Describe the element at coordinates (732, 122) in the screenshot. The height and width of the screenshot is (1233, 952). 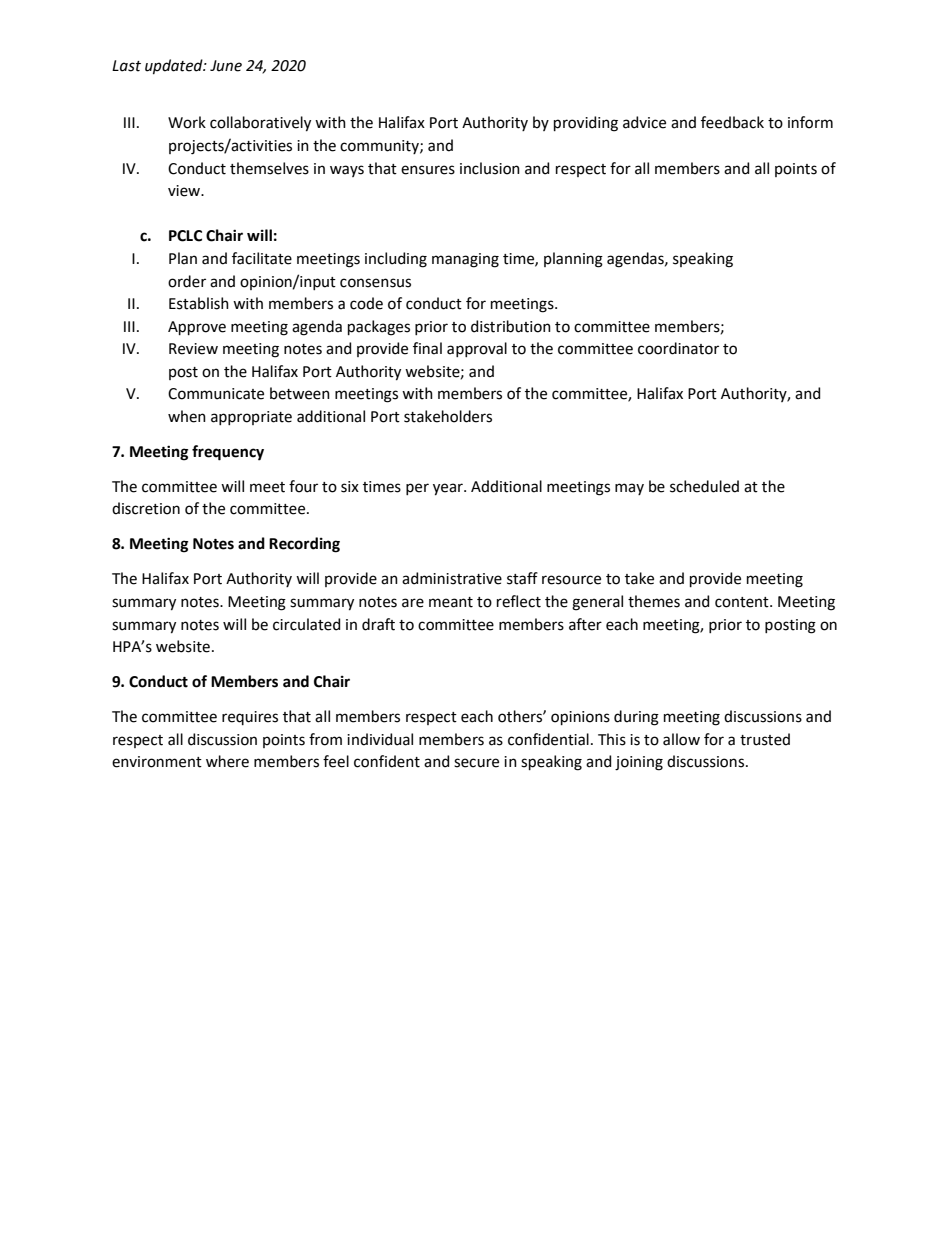
I see `feedback` at that location.
